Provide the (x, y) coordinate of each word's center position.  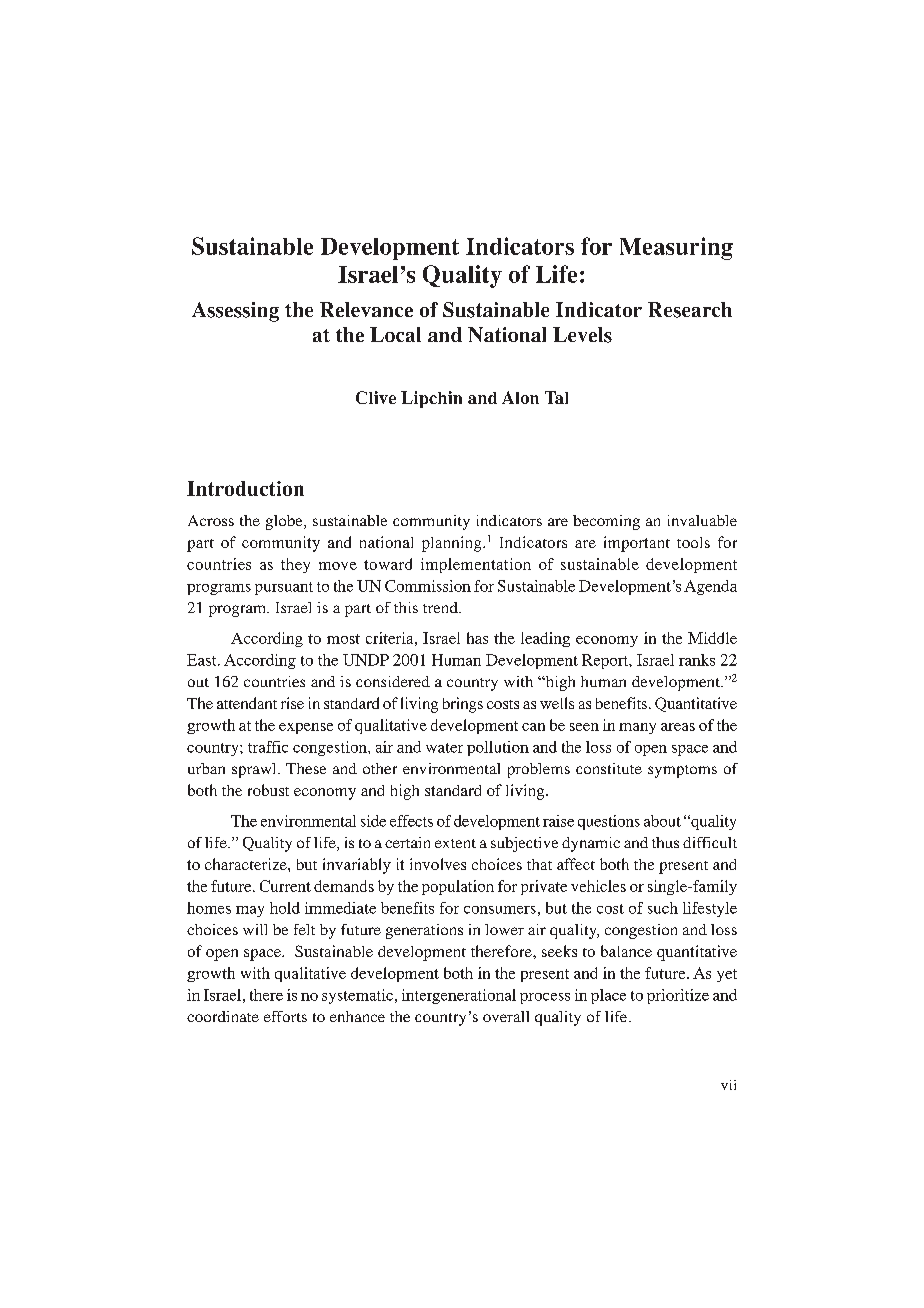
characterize (247, 864)
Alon (520, 397)
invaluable (702, 520)
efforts (285, 1016)
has (477, 638)
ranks (697, 660)
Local (395, 334)
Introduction (245, 488)
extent (455, 843)
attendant (247, 703)
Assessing (235, 312)
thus (665, 842)
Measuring (676, 248)
